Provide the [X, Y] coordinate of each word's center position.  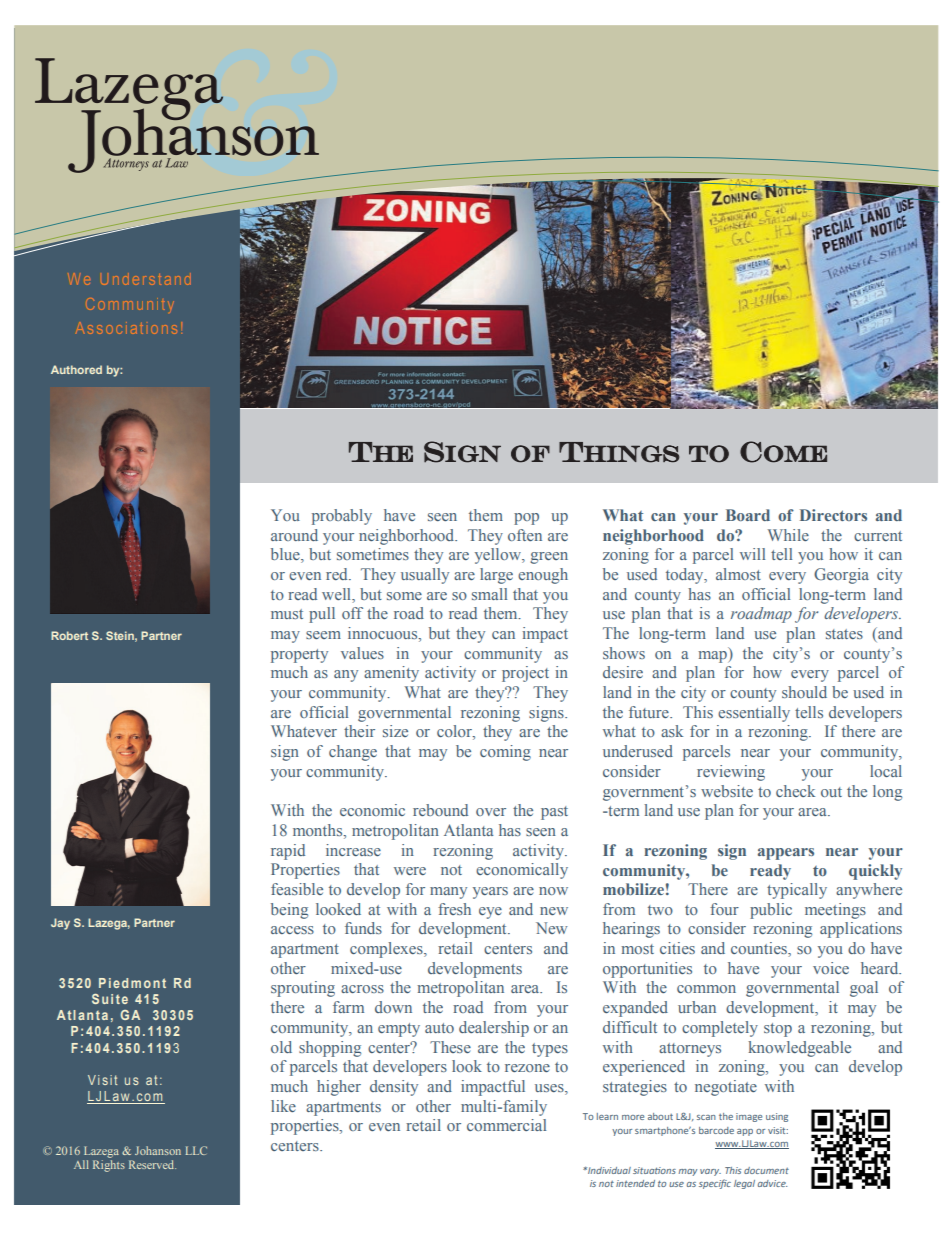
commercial [506, 1125]
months [319, 831]
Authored [76, 369]
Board [748, 515]
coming [505, 753]
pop [526, 519]
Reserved [152, 1164]
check [795, 791]
